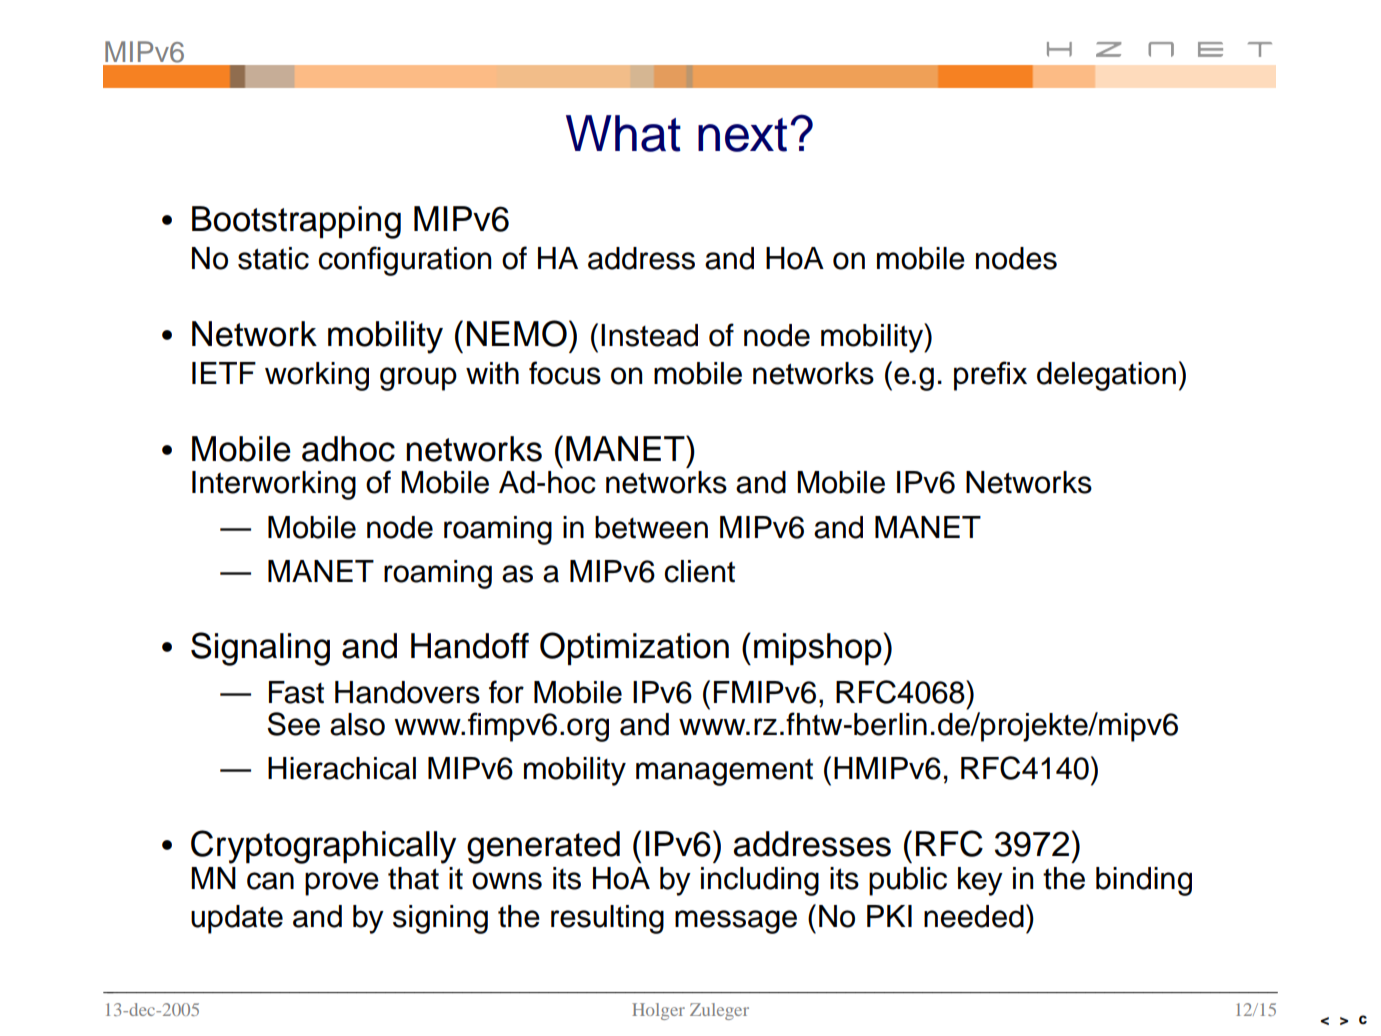 This screenshot has height=1036, width=1381. What do you see at coordinates (658, 1011) in the screenshot?
I see `Holger` at bounding box center [658, 1011].
